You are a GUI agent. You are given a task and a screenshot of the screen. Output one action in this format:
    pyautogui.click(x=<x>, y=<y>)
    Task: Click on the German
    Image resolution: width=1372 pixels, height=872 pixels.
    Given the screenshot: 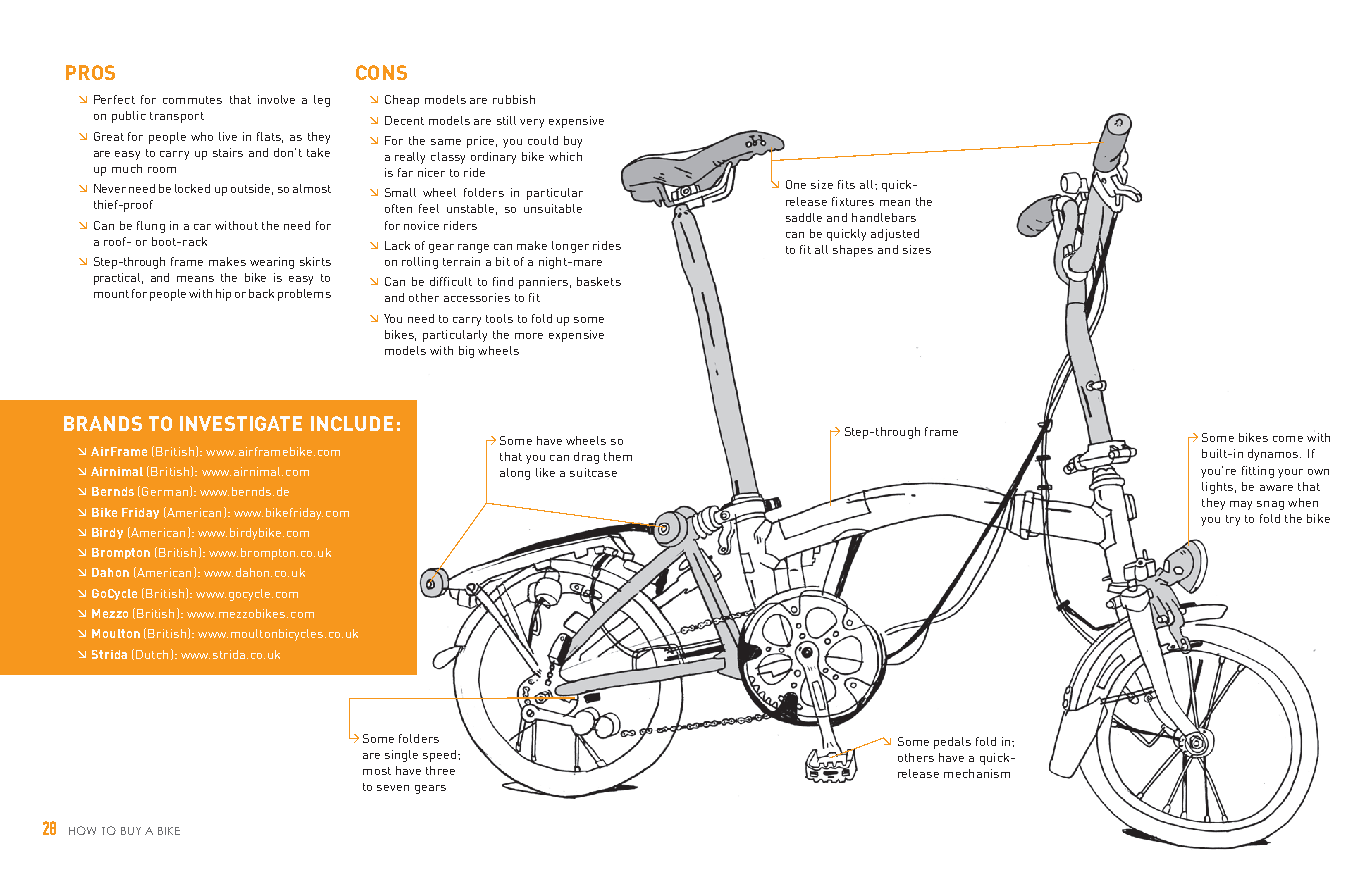 What is the action you would take?
    pyautogui.click(x=165, y=491)
